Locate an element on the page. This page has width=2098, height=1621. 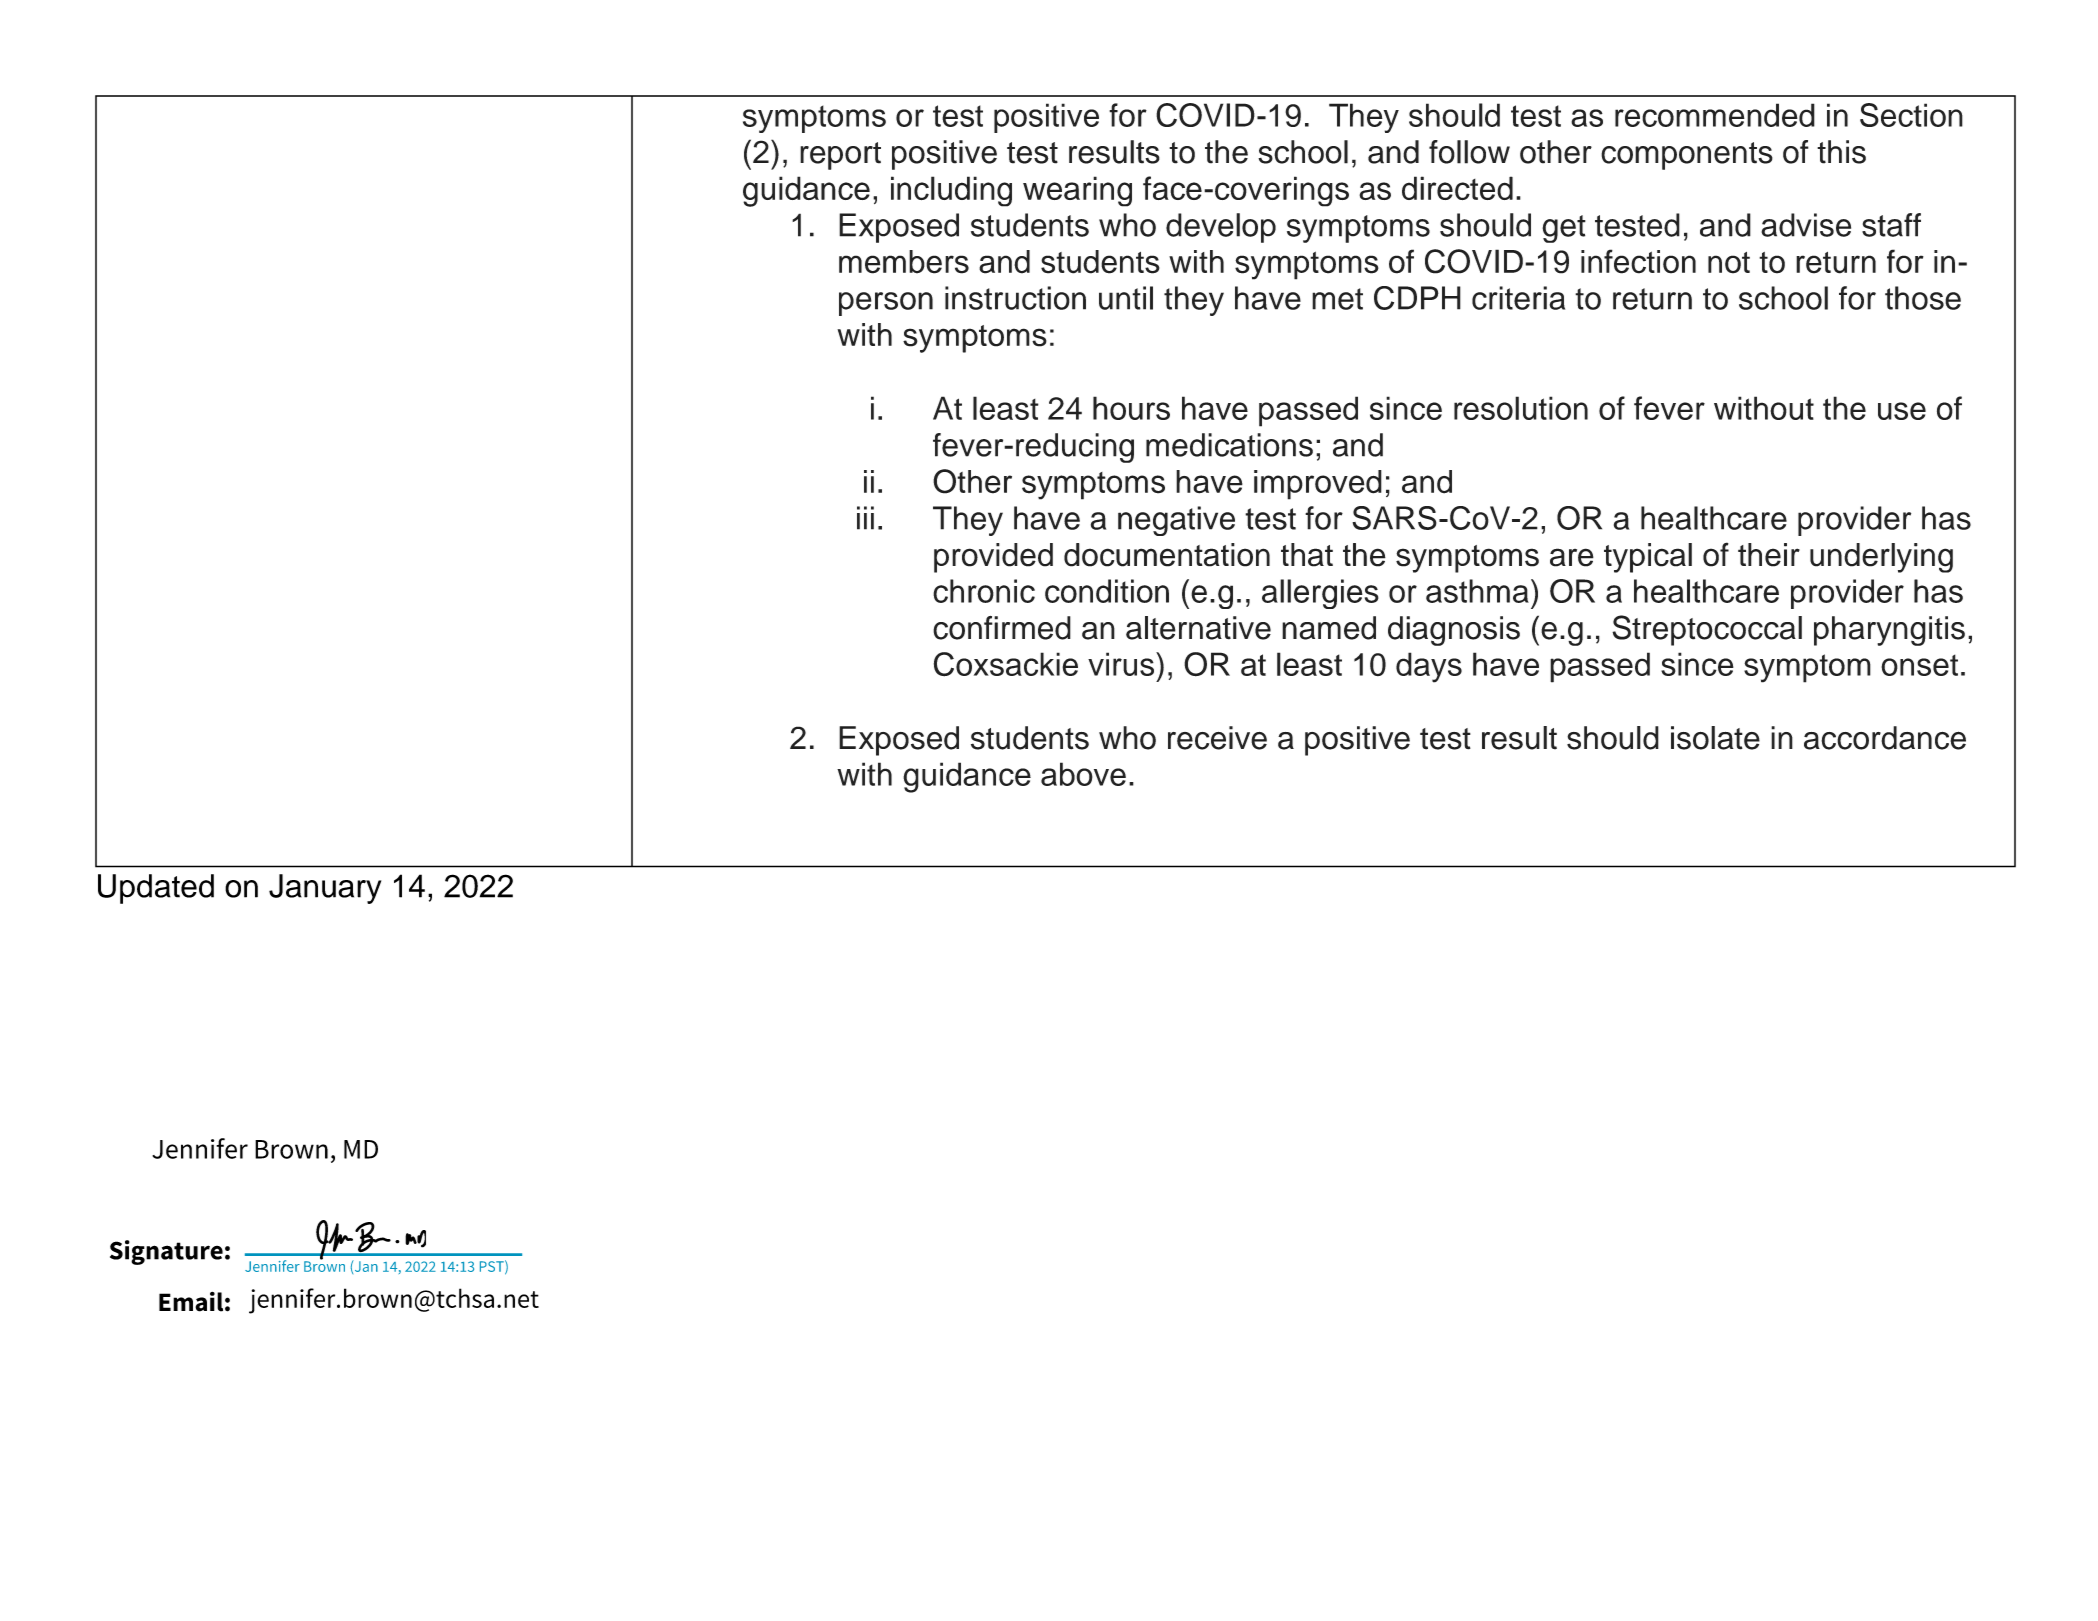
January is located at coordinates (325, 889).
